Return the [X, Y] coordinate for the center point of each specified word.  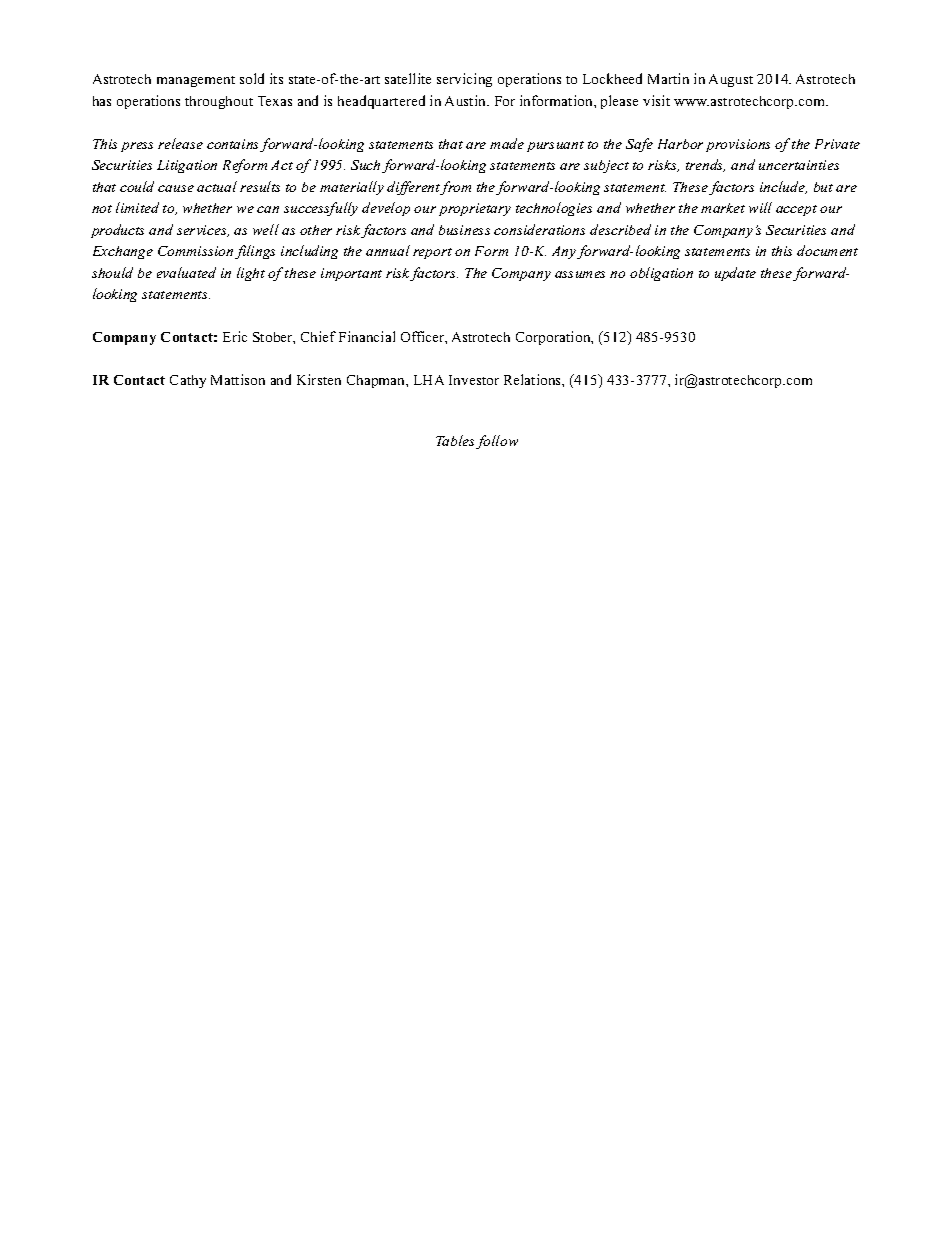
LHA [429, 380]
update [735, 274]
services [203, 231]
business [464, 230]
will [760, 207]
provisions [738, 145]
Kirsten [319, 379]
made [507, 143]
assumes [580, 274]
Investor [474, 380]
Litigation [187, 166]
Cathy [188, 381]
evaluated [186, 272]
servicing [464, 80]
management [196, 81]
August [731, 80]
